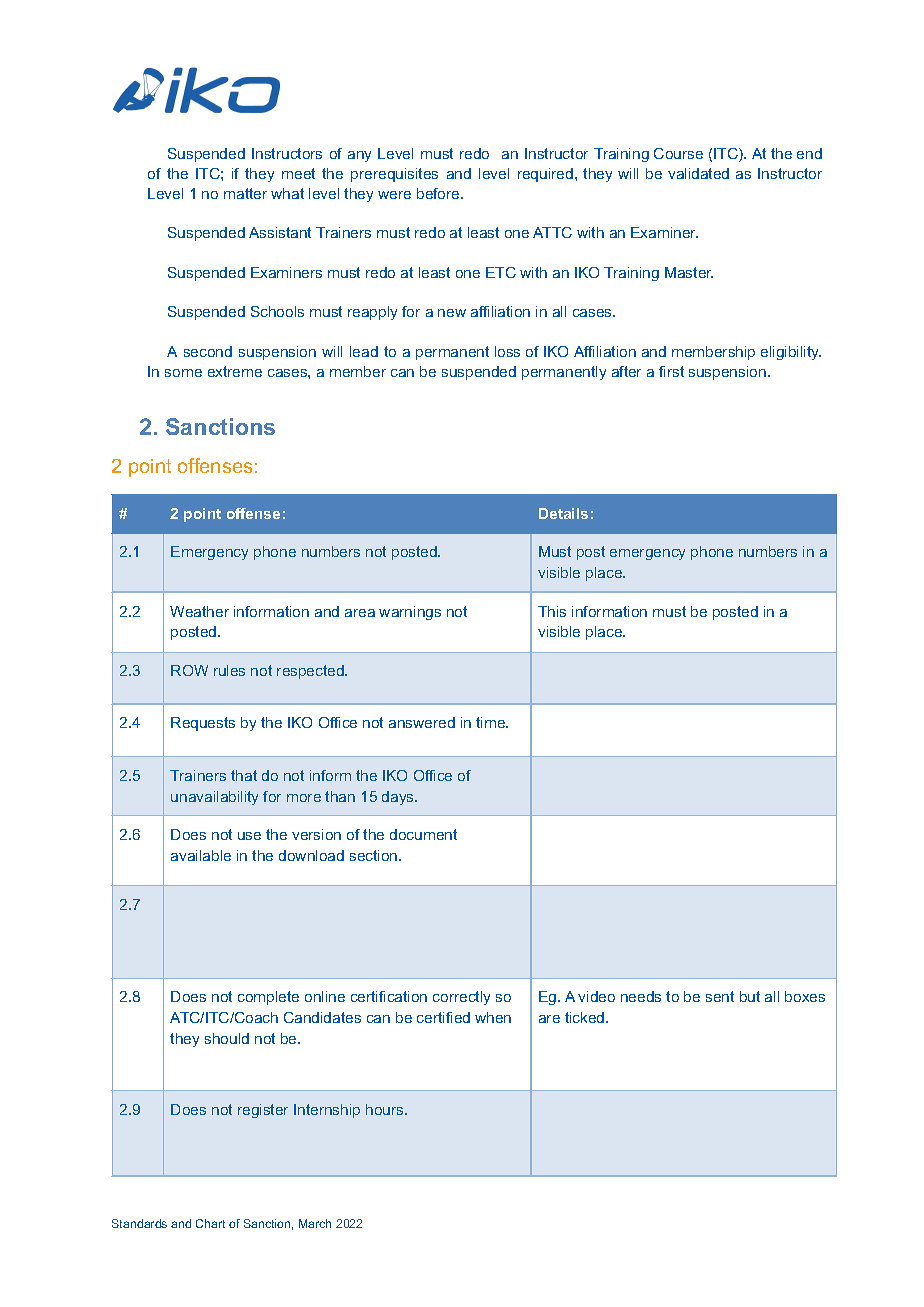  Describe the element at coordinates (439, 193) in the document. I see `before` at that location.
